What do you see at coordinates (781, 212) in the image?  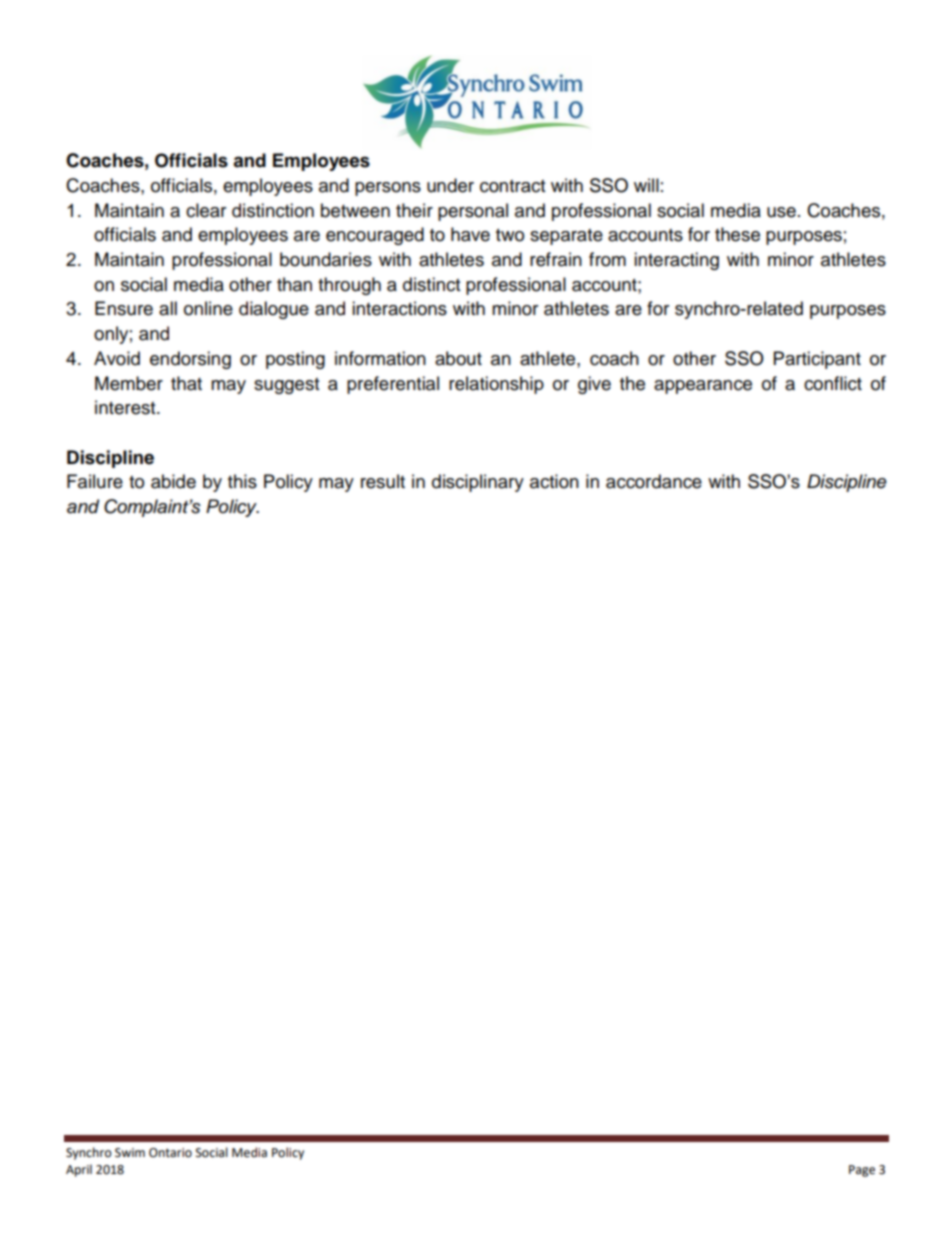 I see `use` at bounding box center [781, 212].
